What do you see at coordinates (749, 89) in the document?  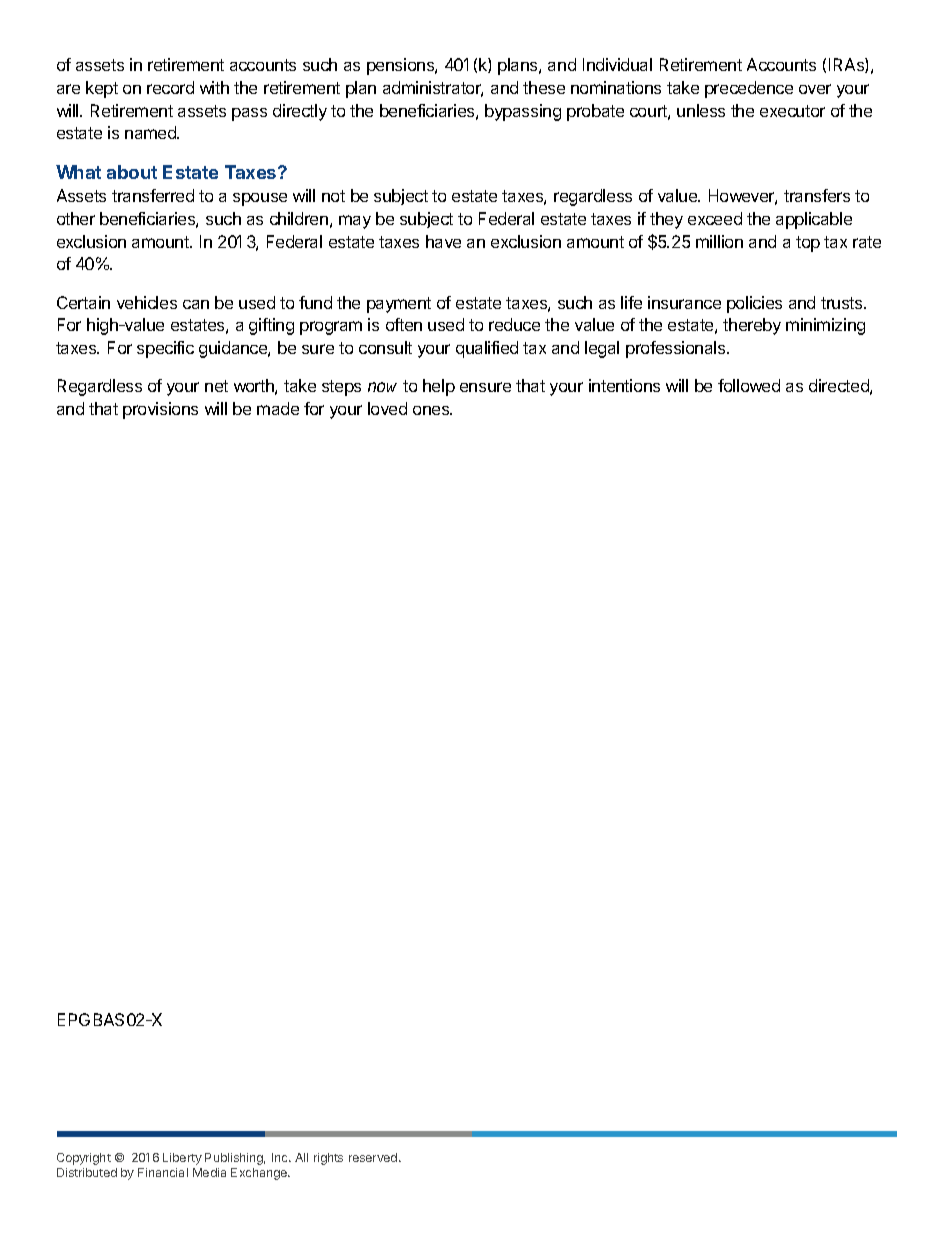 I see `precedence` at bounding box center [749, 89].
